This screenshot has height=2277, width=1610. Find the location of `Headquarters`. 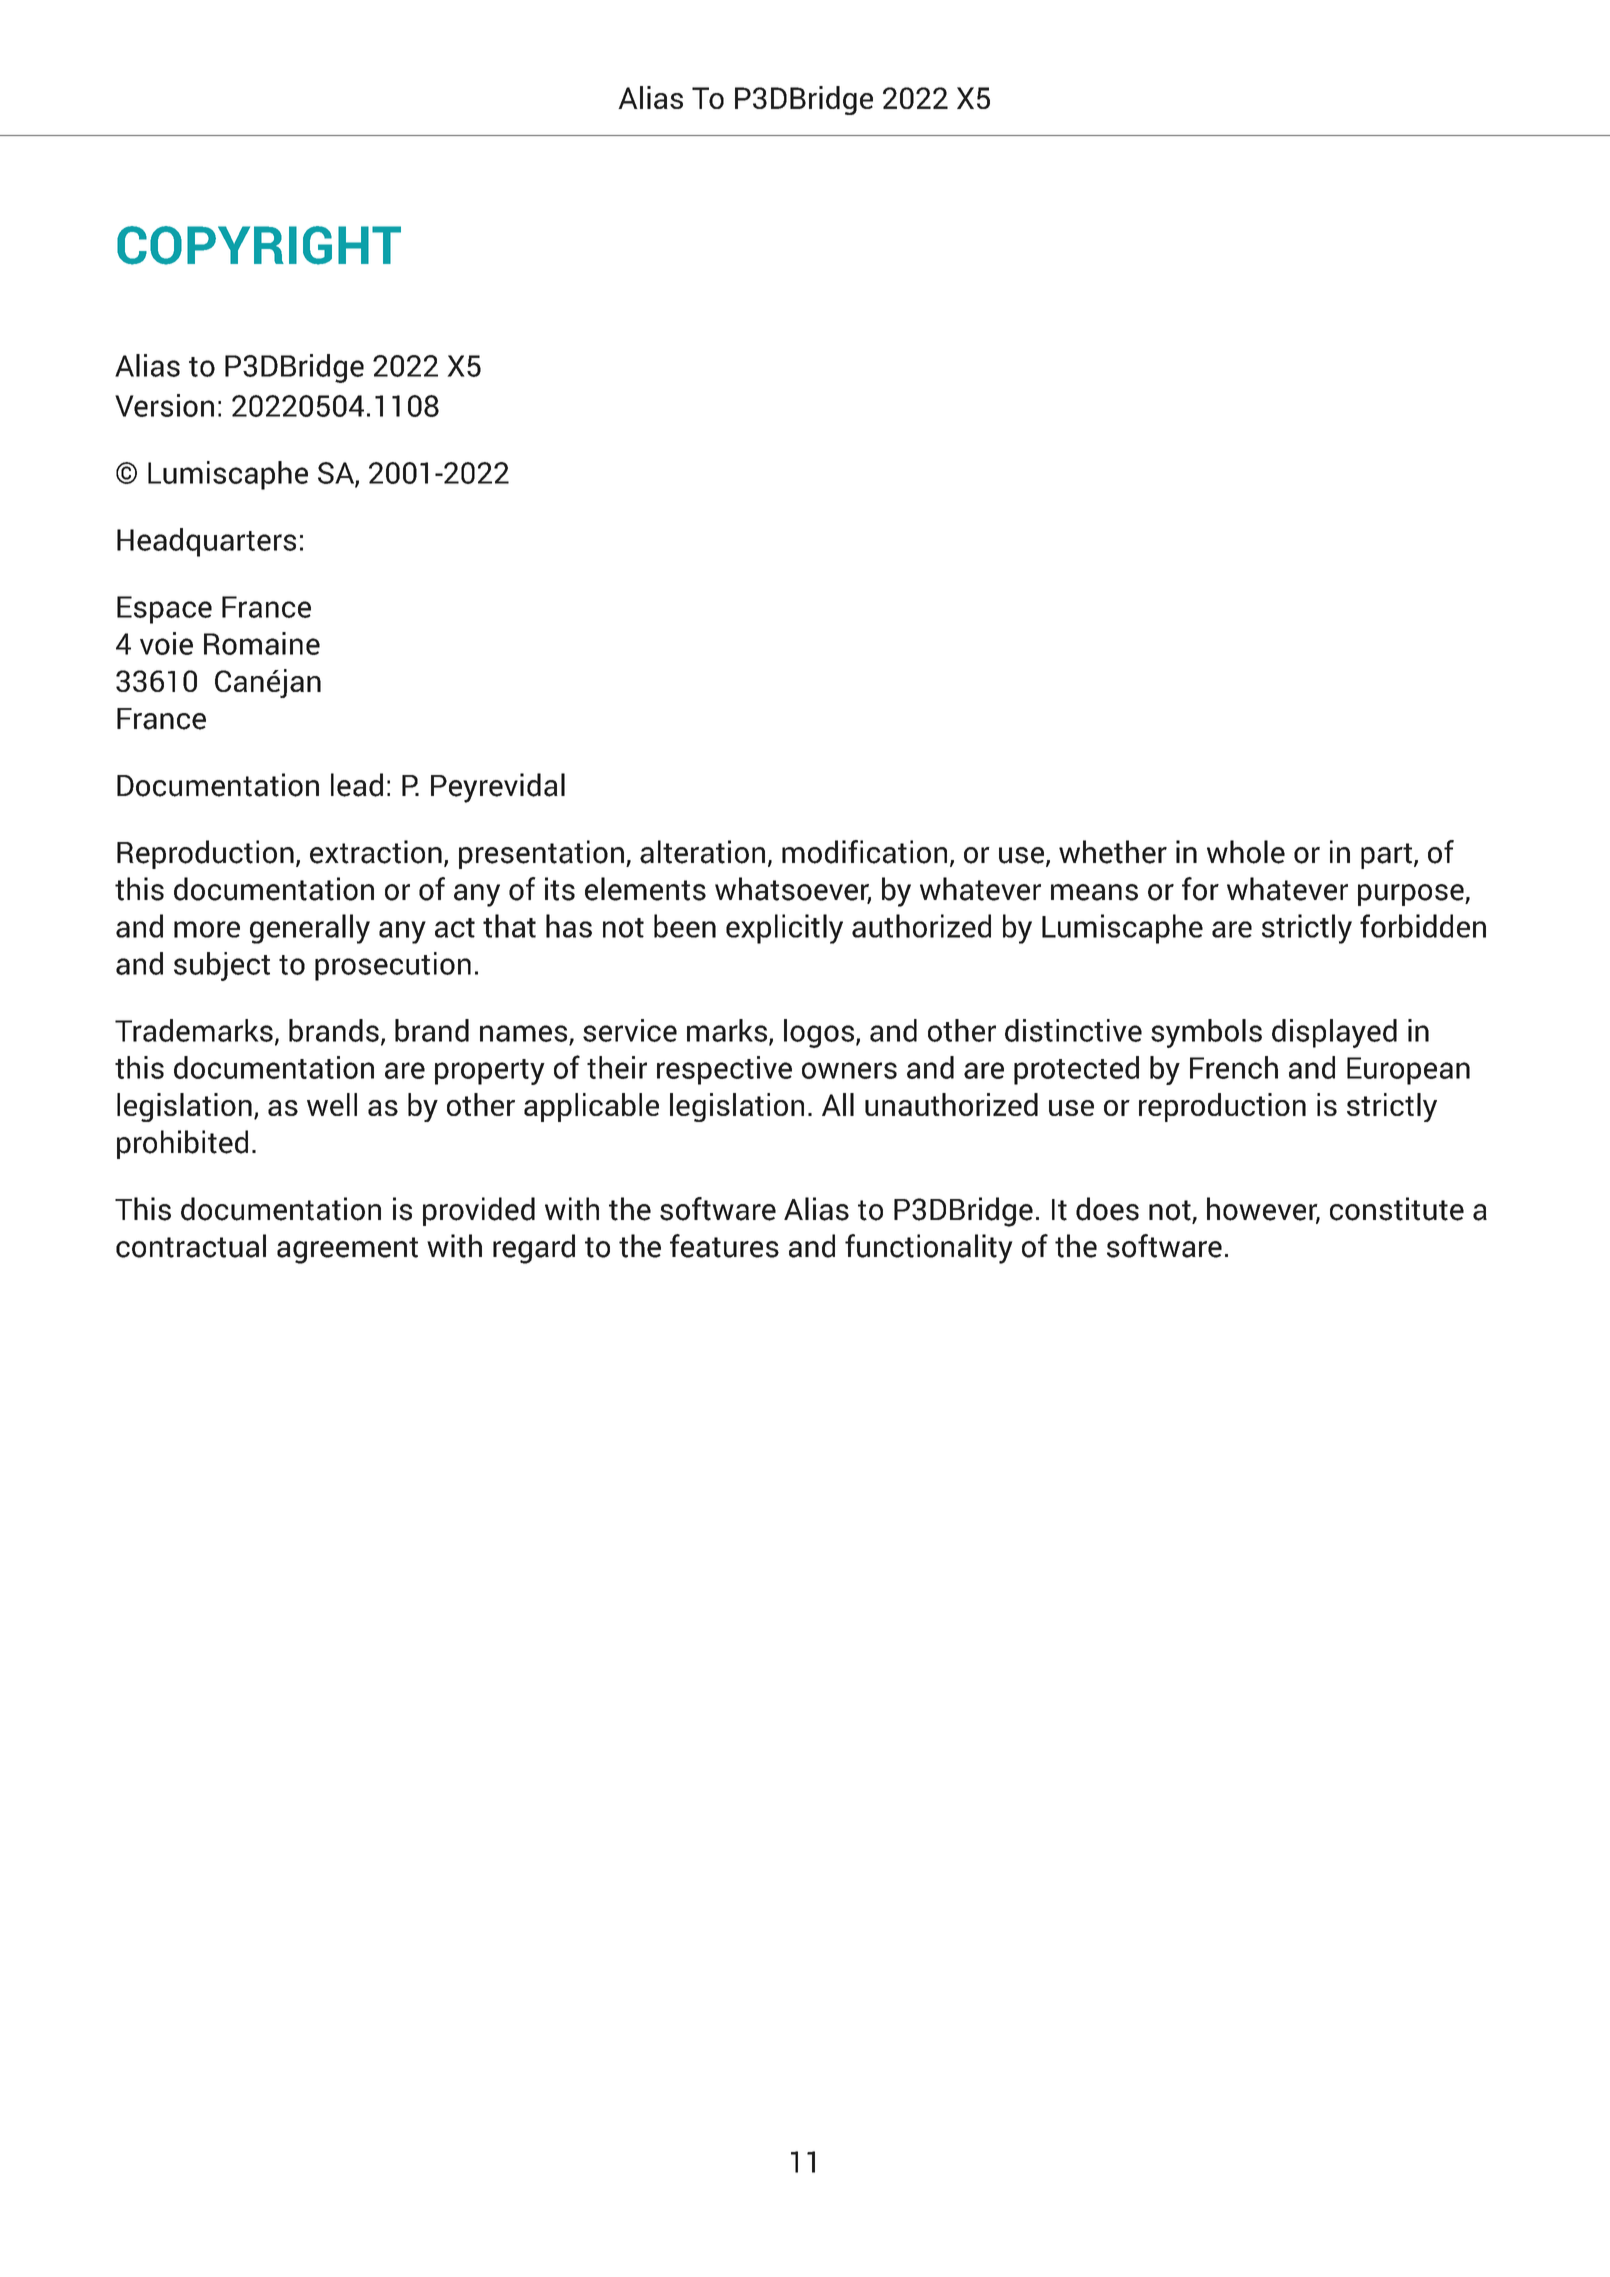

Headquarters is located at coordinates (206, 542).
